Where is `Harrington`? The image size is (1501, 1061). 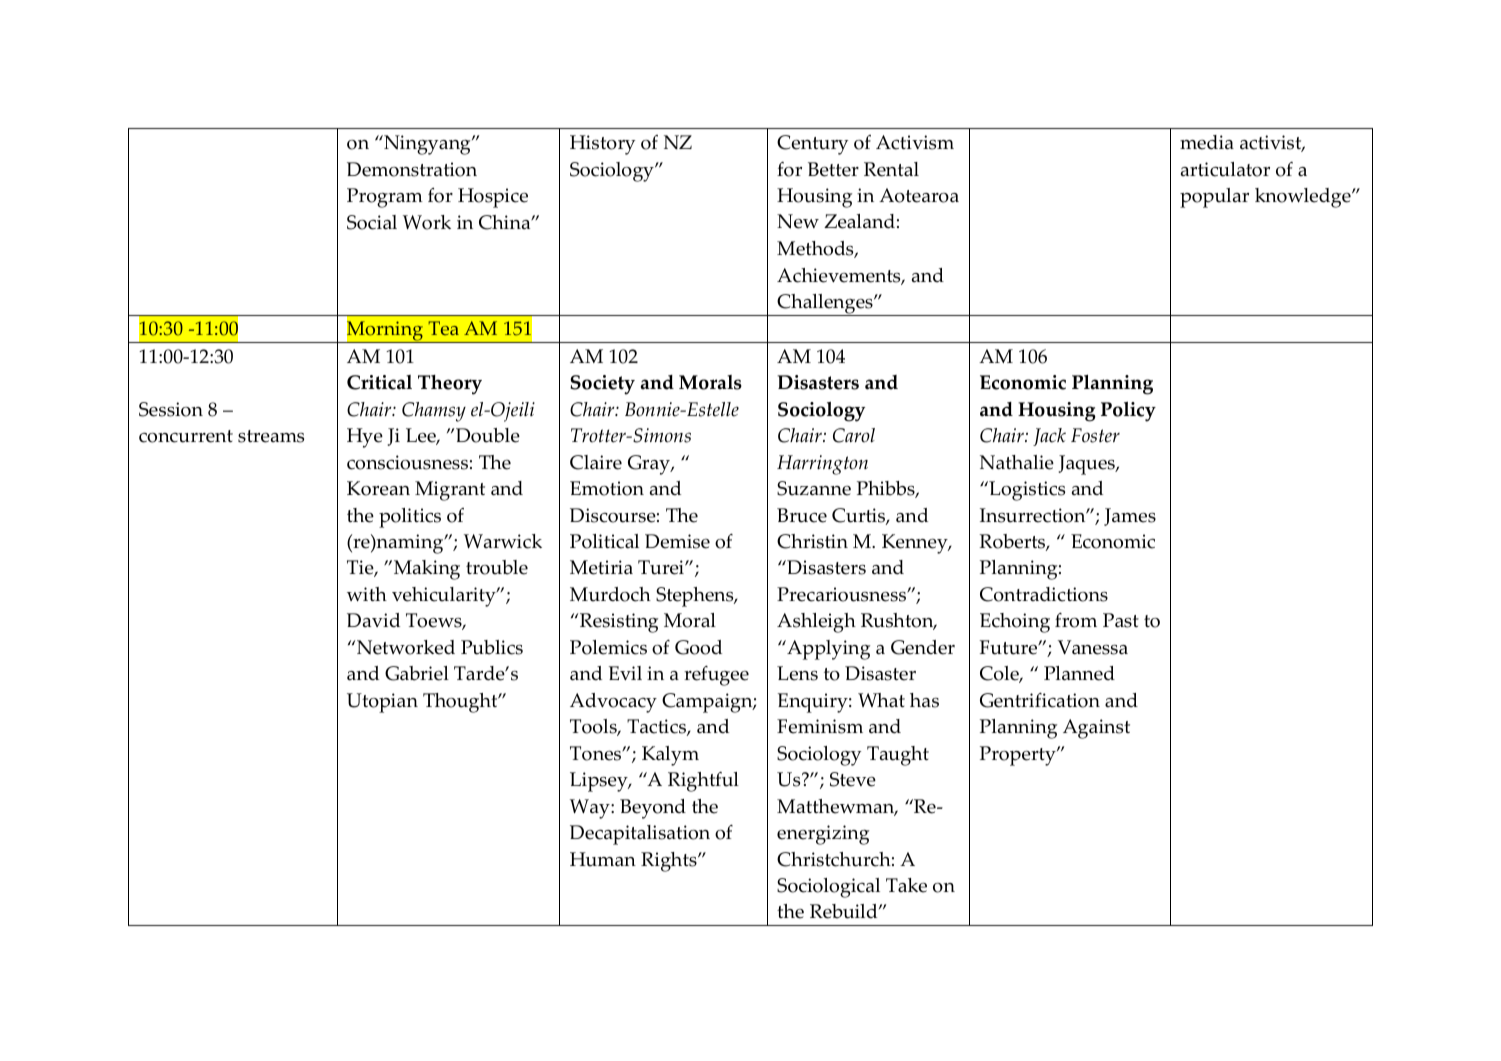 Harrington is located at coordinates (822, 465).
